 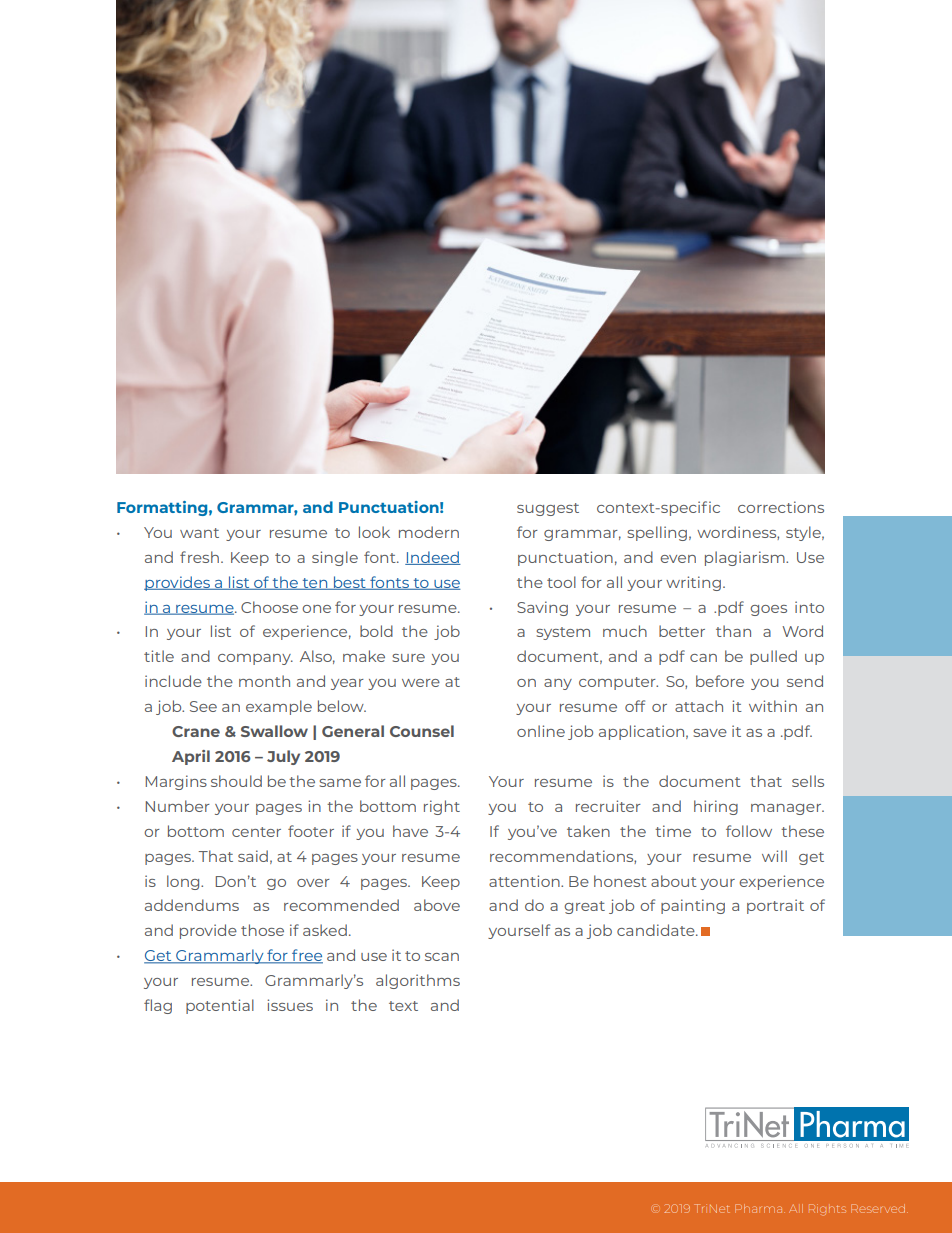 What do you see at coordinates (781, 507) in the screenshot?
I see `corrections` at bounding box center [781, 507].
